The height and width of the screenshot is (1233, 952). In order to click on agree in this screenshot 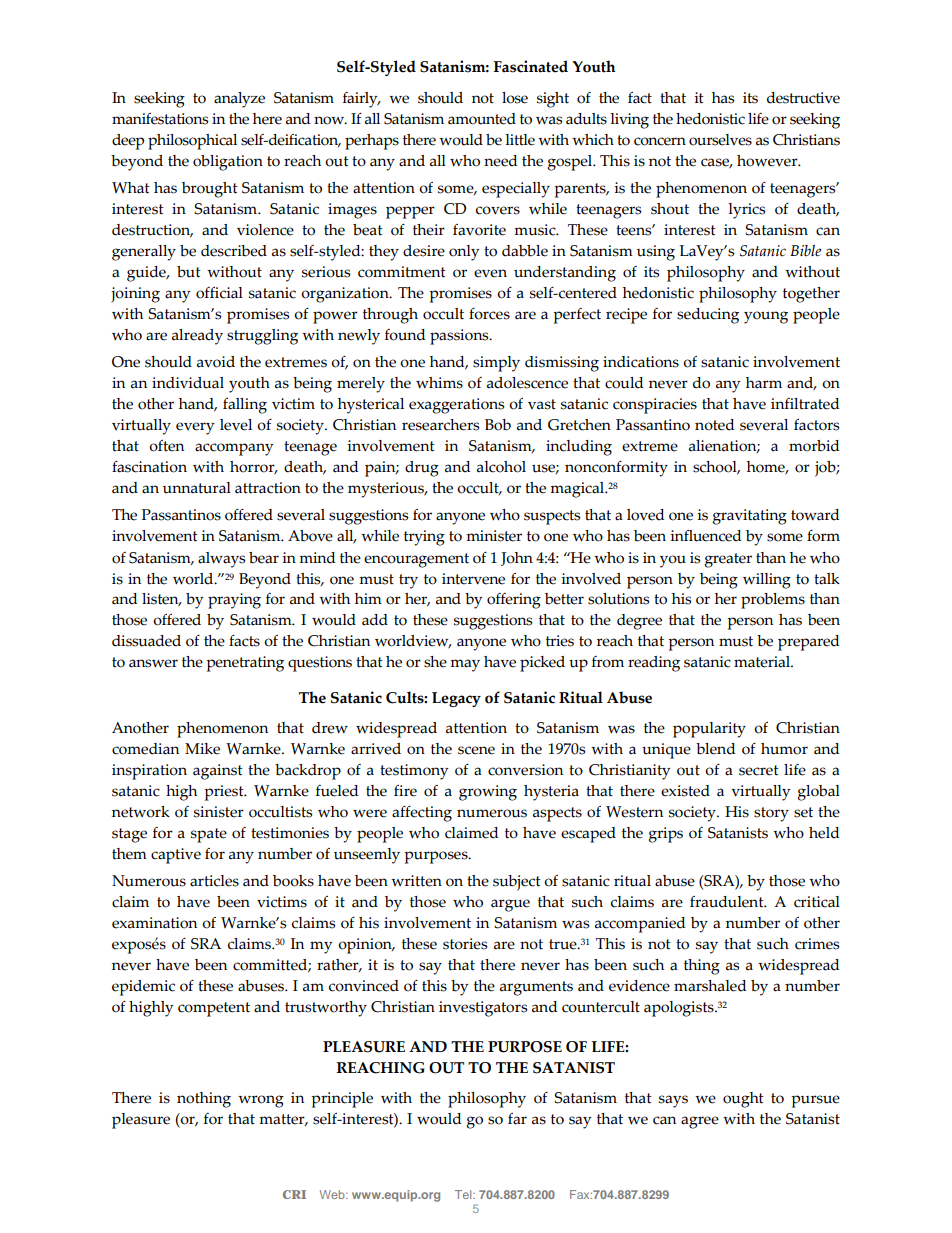, I will do `click(700, 1122)`.
